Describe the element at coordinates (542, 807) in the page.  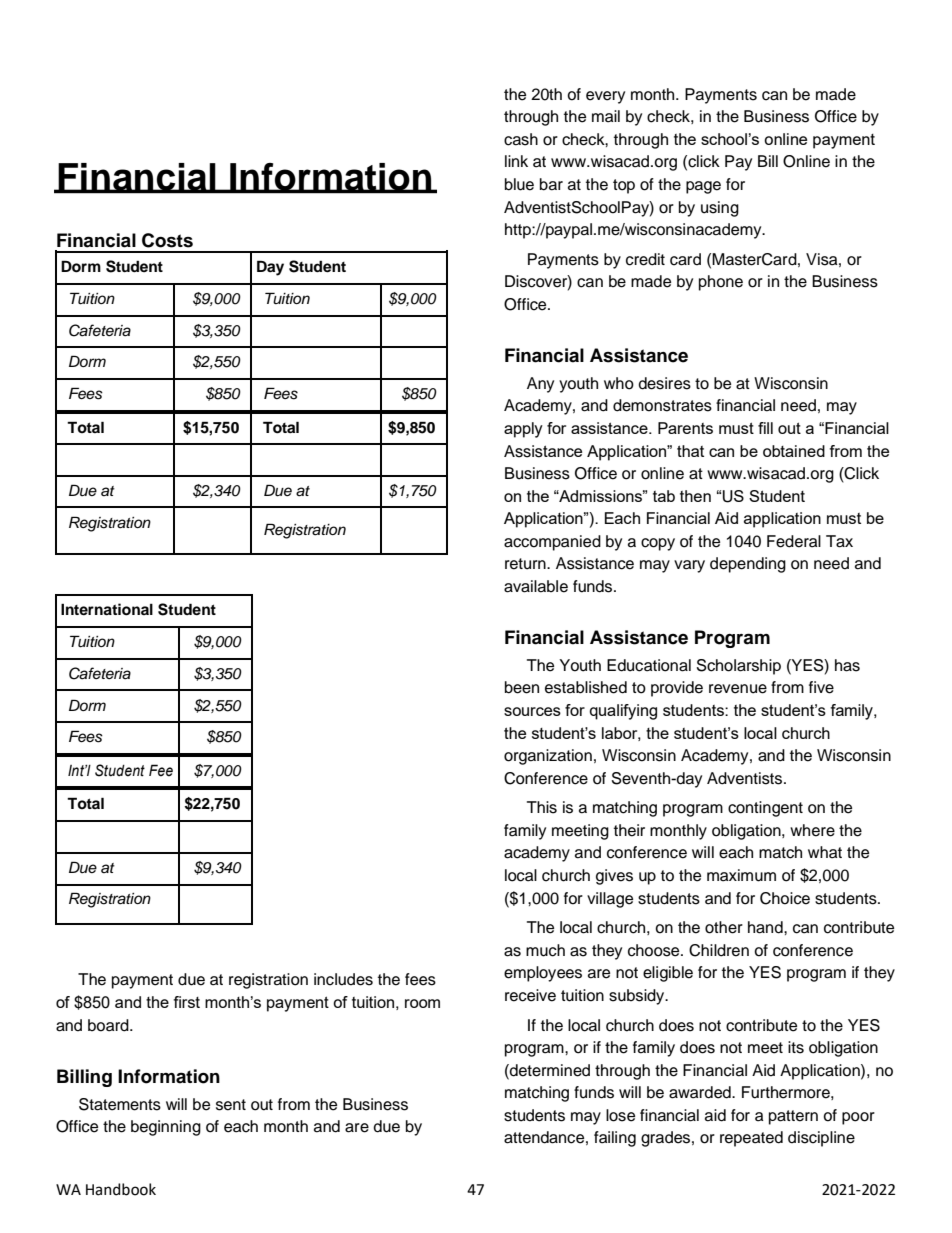
I see `This` at that location.
